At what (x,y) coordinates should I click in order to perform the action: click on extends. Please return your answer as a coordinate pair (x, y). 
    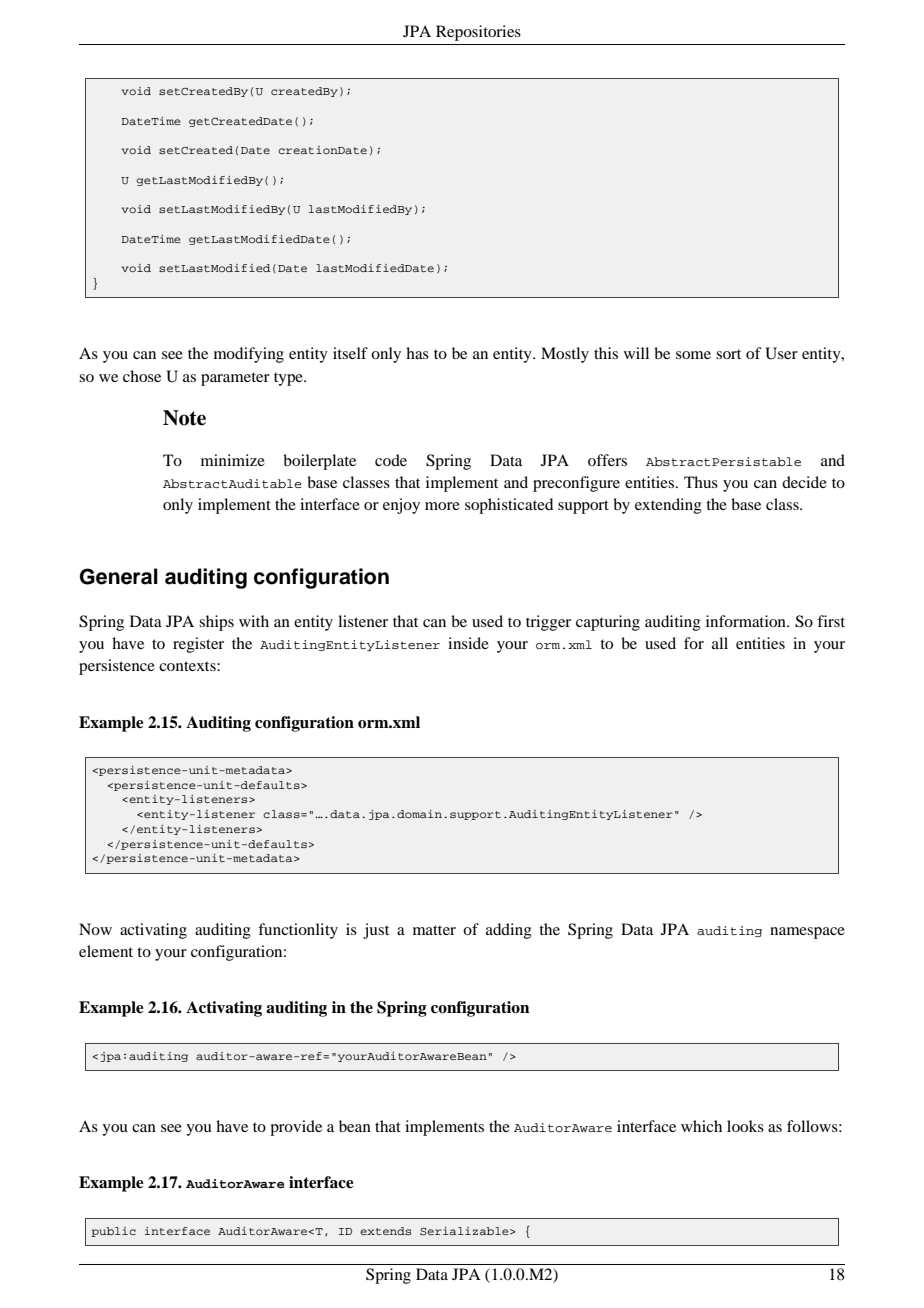
    Looking at the image, I should click on (385, 1231).
